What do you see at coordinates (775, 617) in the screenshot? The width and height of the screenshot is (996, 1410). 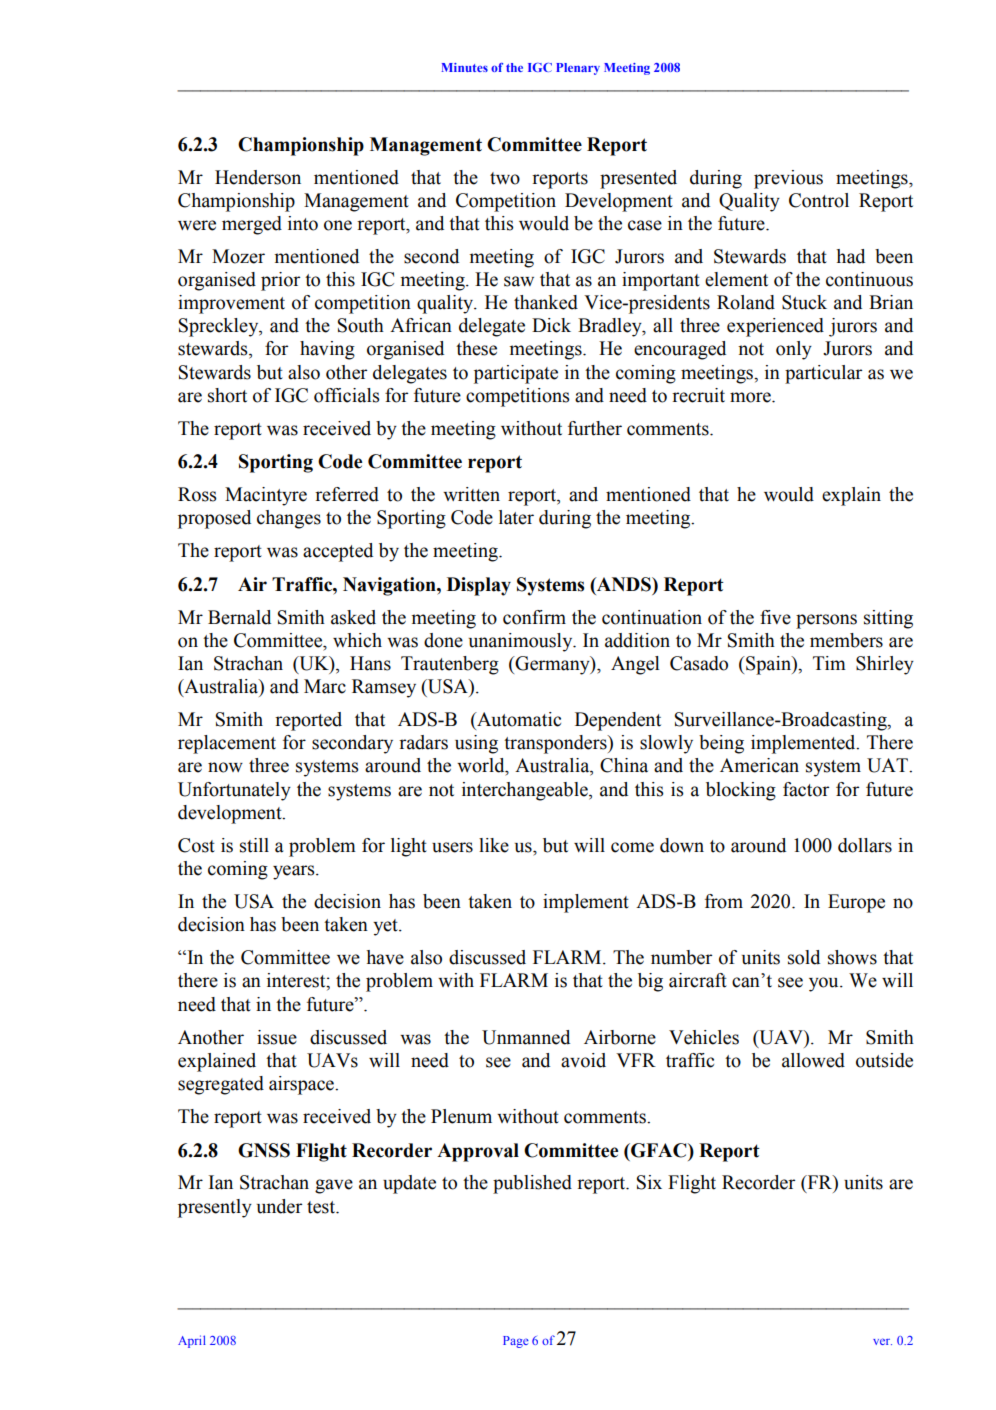 I see `five` at bounding box center [775, 617].
